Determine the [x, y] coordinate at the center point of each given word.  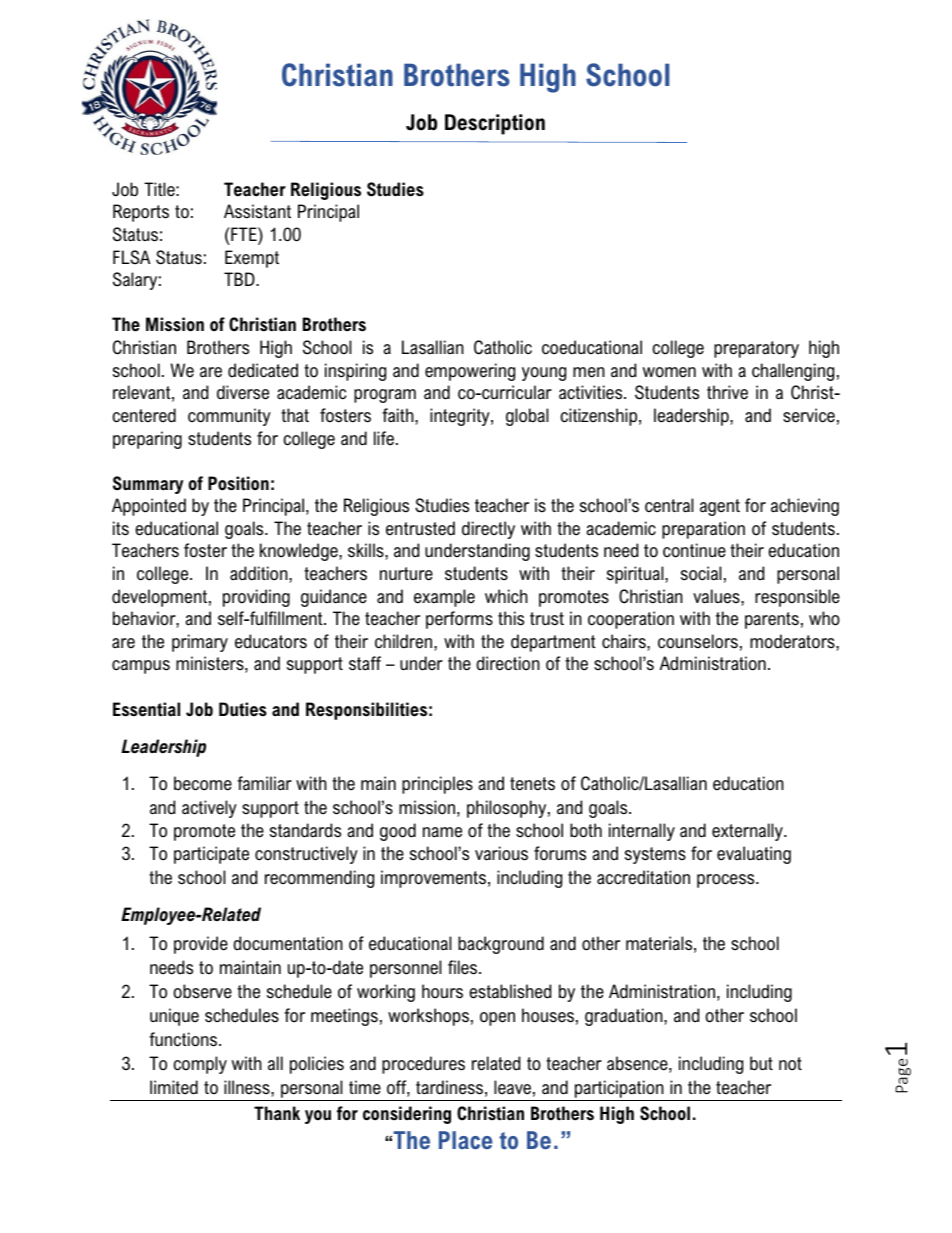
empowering [470, 372]
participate [211, 855]
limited [174, 1087]
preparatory [756, 349]
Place [465, 1140]
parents [772, 620]
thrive [727, 392]
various [501, 853]
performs [459, 620]
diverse [243, 392]
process [727, 881]
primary [200, 643]
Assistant [257, 211]
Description [495, 124]
